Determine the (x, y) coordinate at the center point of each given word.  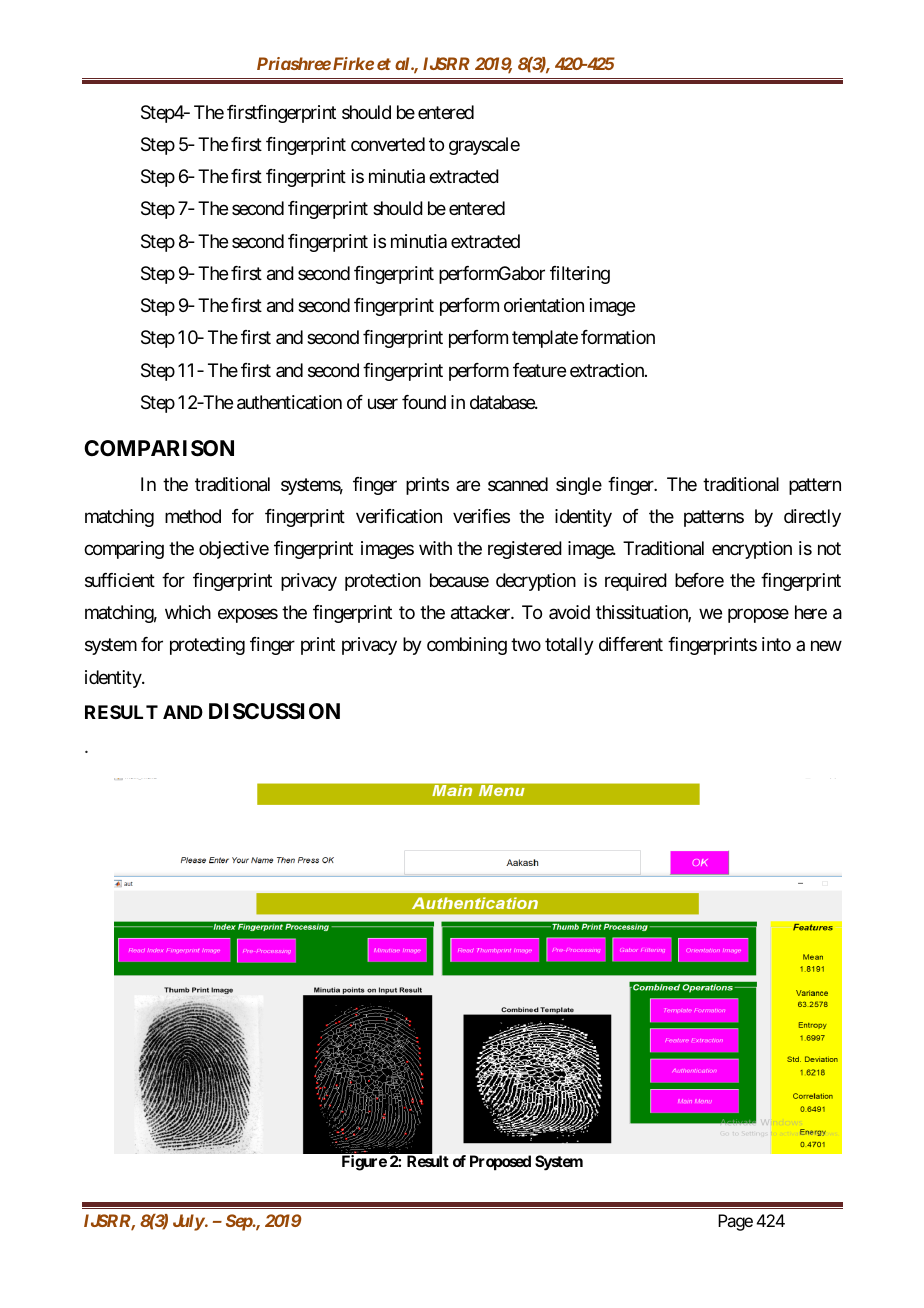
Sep (241, 1222)
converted (388, 144)
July (190, 1222)
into (776, 644)
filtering (580, 275)
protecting (207, 646)
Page (737, 1222)
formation (618, 337)
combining (467, 646)
